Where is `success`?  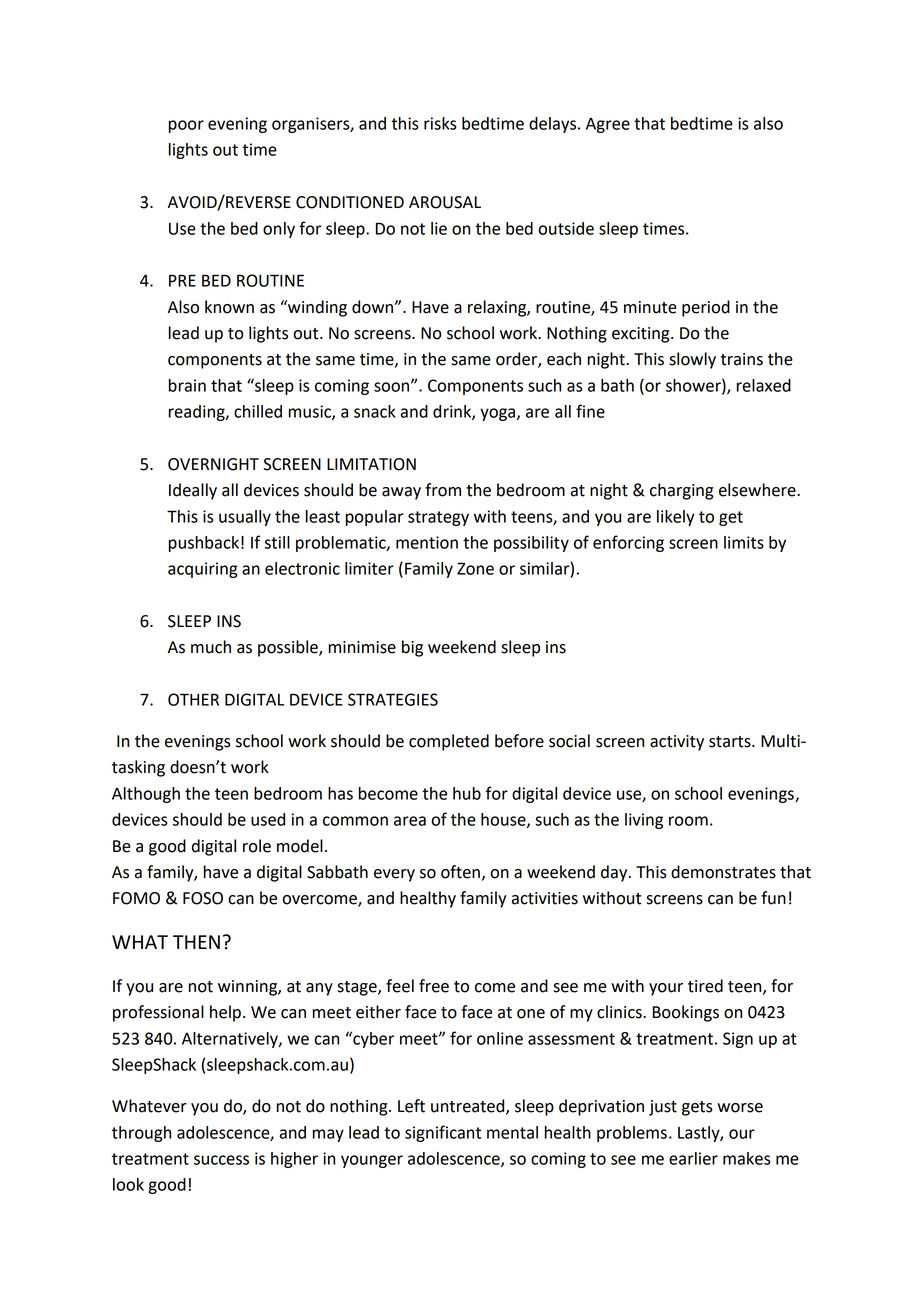
success is located at coordinates (221, 1160).
